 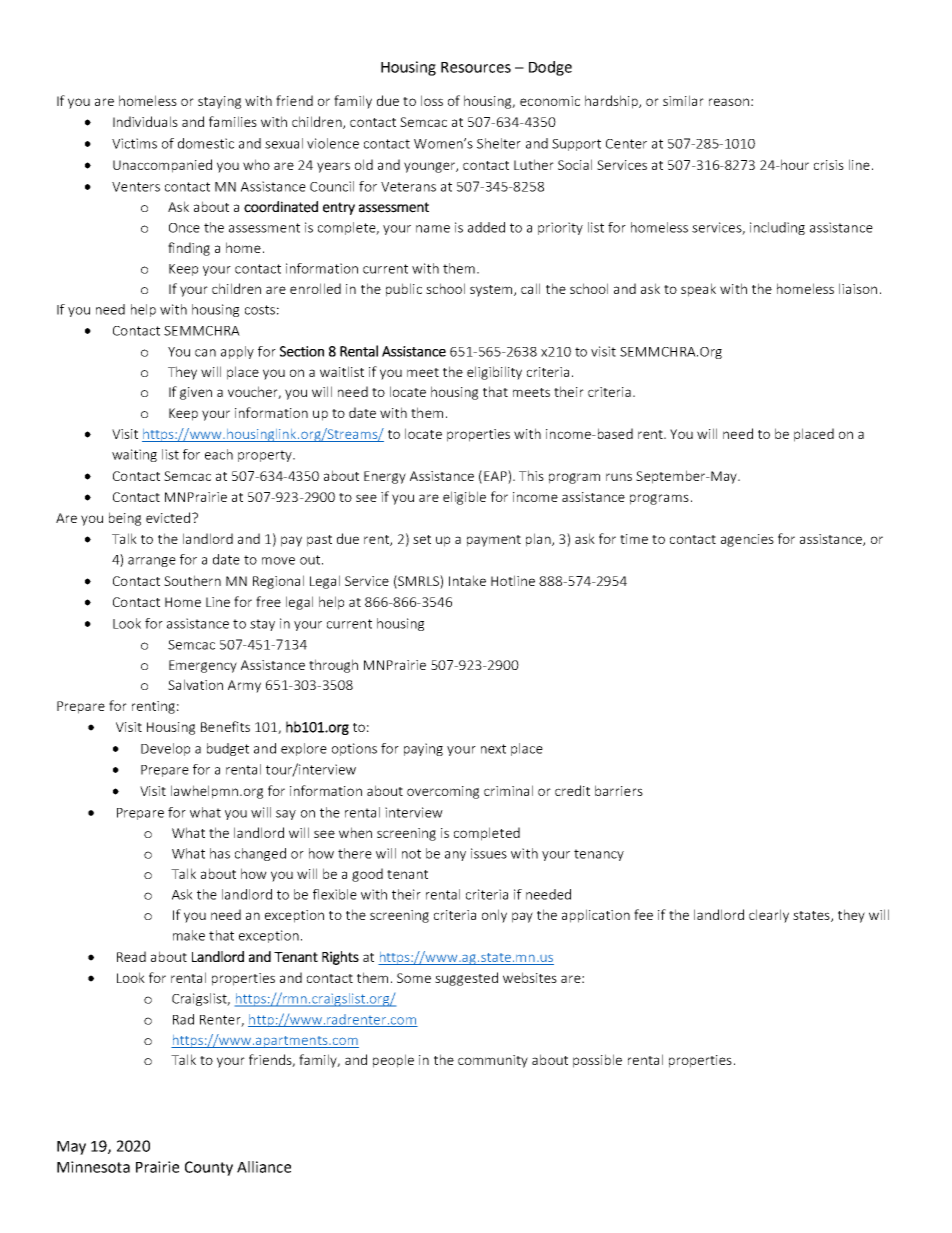 What do you see at coordinates (205, 353) in the page?
I see `can` at bounding box center [205, 353].
